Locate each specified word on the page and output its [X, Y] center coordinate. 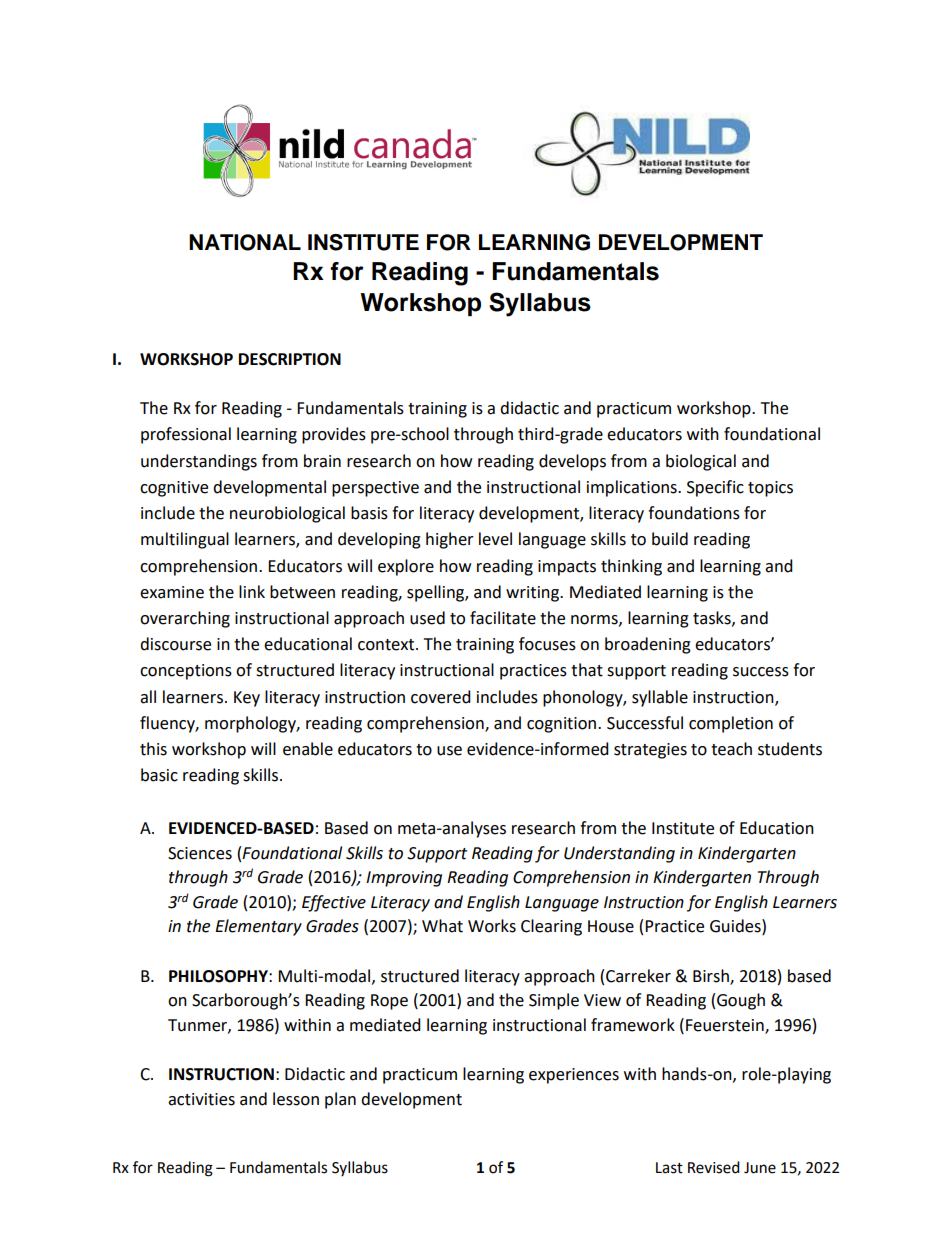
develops [572, 462]
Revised [714, 1167]
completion [731, 724]
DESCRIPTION [290, 359]
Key [247, 699]
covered [441, 697]
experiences [574, 1076]
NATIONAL [245, 242]
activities [201, 1099]
